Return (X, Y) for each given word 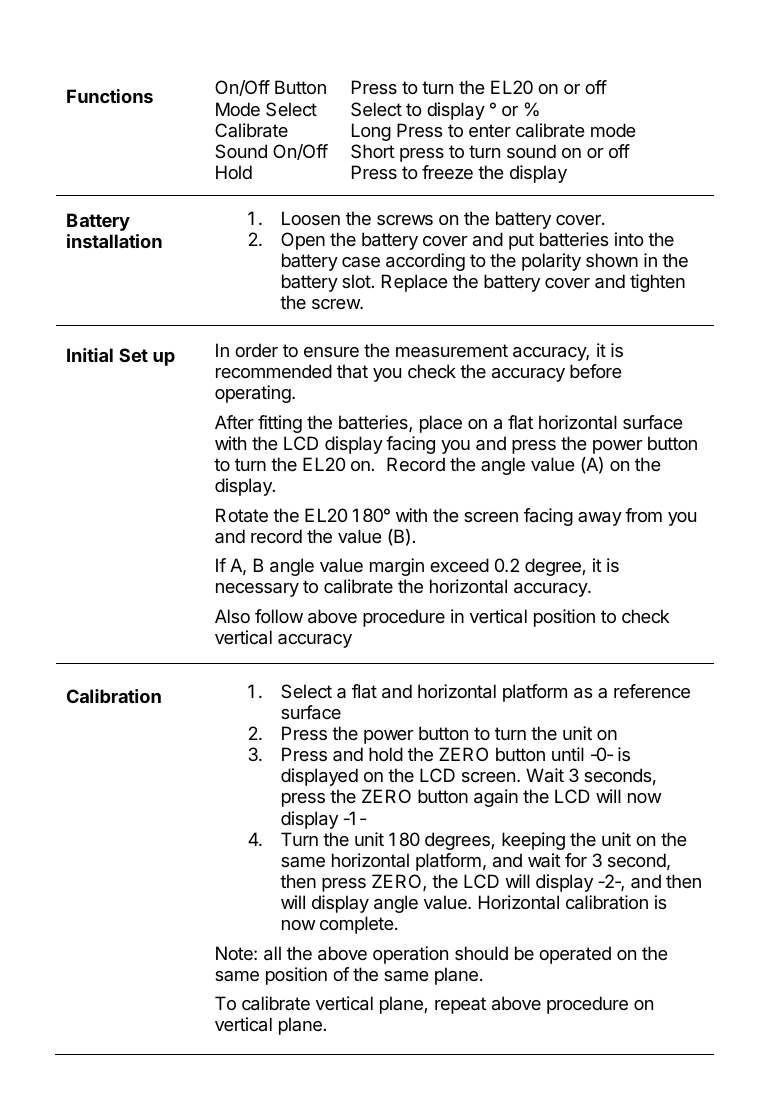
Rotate (242, 515)
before (596, 371)
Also (232, 616)
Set (133, 355)
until (568, 754)
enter (490, 130)
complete (357, 925)
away (600, 519)
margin (397, 567)
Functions (110, 96)
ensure (331, 352)
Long (371, 132)
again (496, 798)
